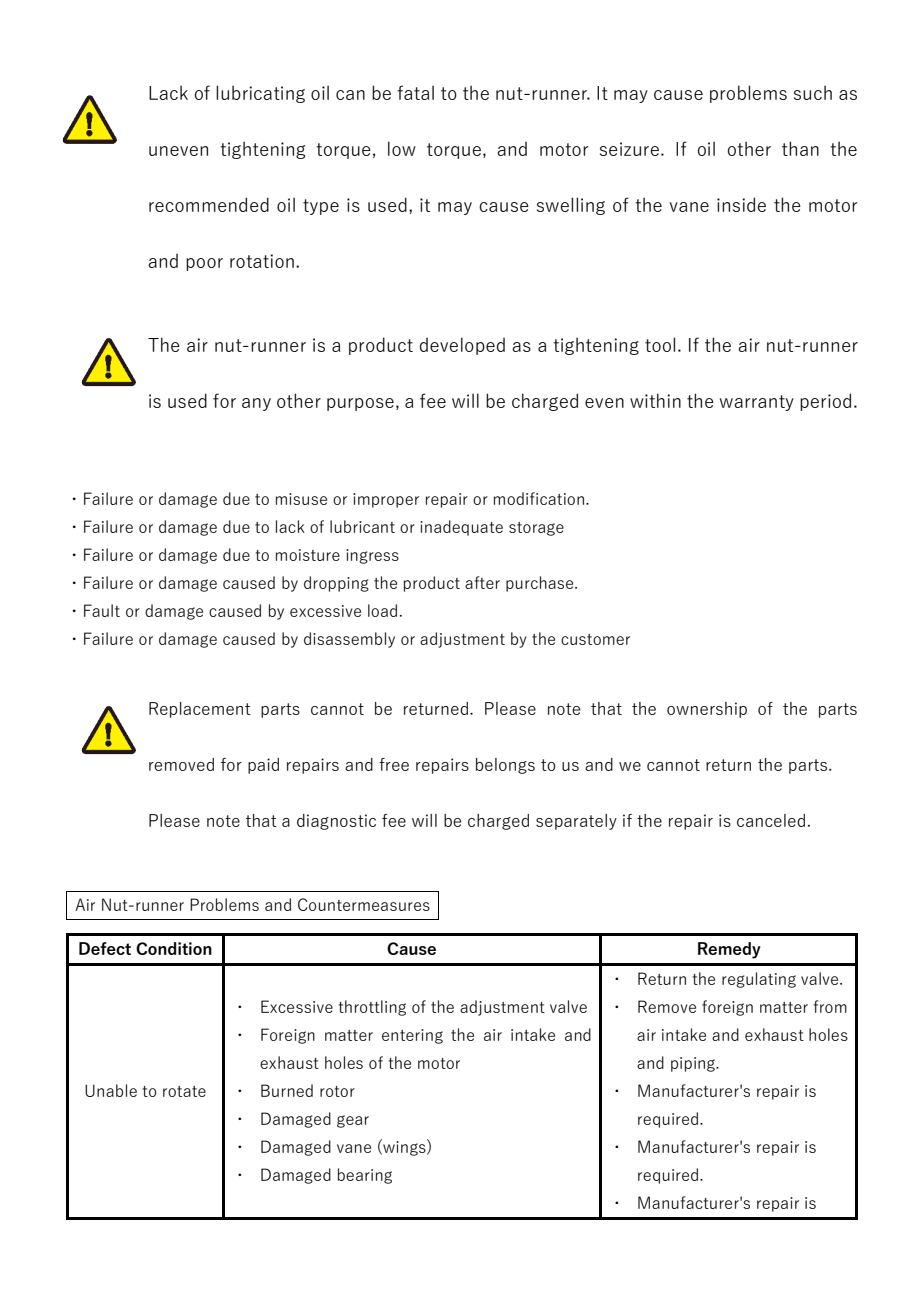  I want to click on lubricating, so click(260, 94).
